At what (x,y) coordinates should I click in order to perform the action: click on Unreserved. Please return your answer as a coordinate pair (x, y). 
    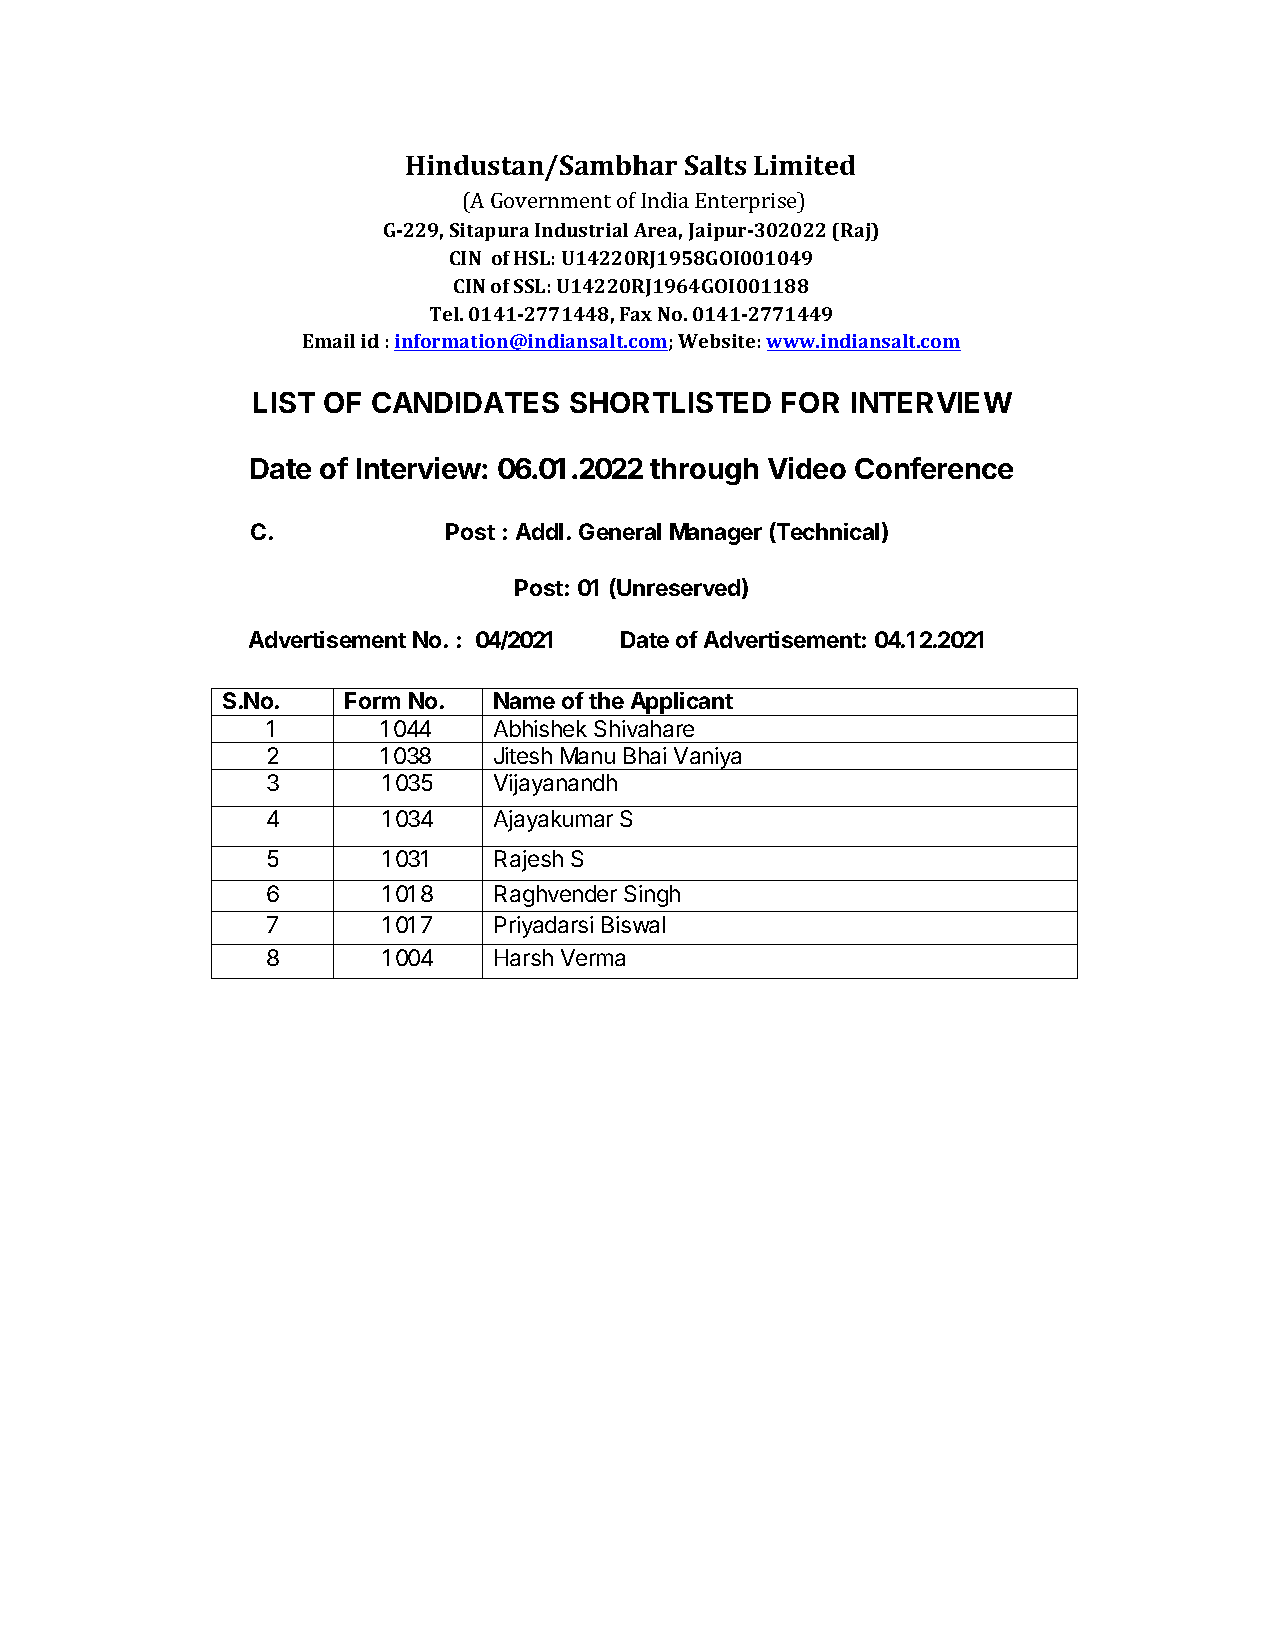
    Looking at the image, I should click on (678, 587).
